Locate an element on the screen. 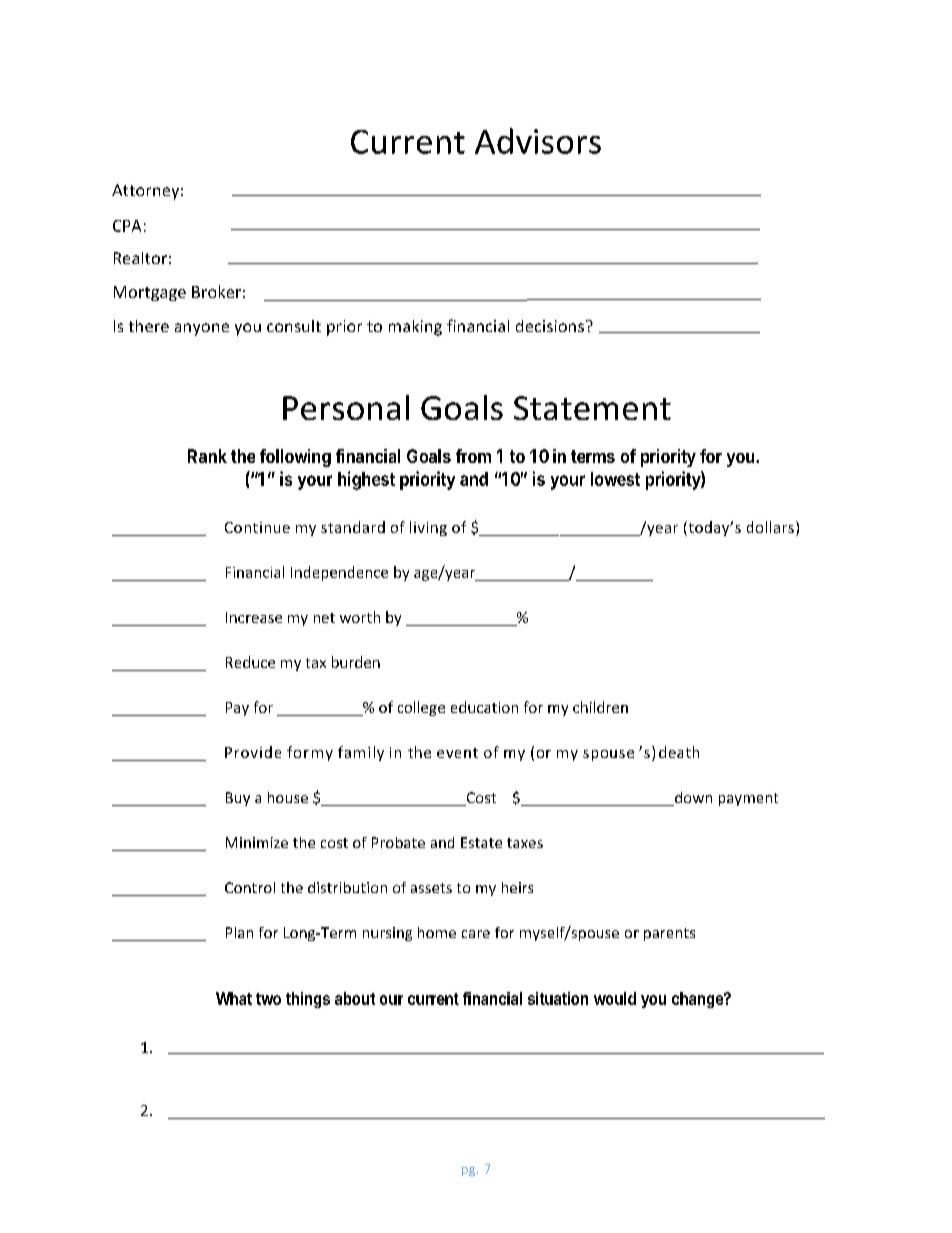 The height and width of the screenshot is (1233, 952). decisions is located at coordinates (551, 326).
